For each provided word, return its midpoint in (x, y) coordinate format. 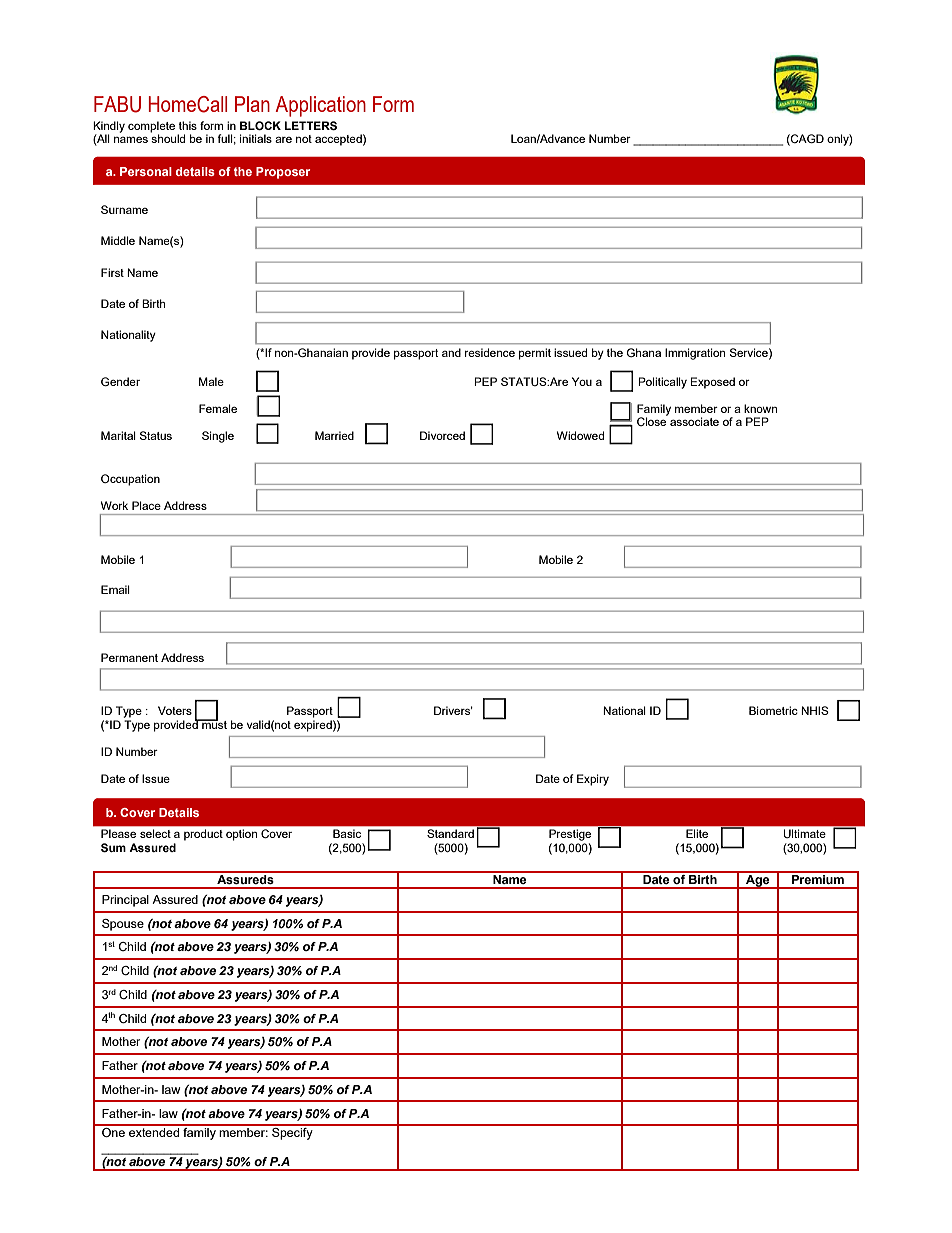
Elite (697, 833)
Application (320, 106)
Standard (450, 833)
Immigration (695, 354)
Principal (125, 901)
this (188, 125)
